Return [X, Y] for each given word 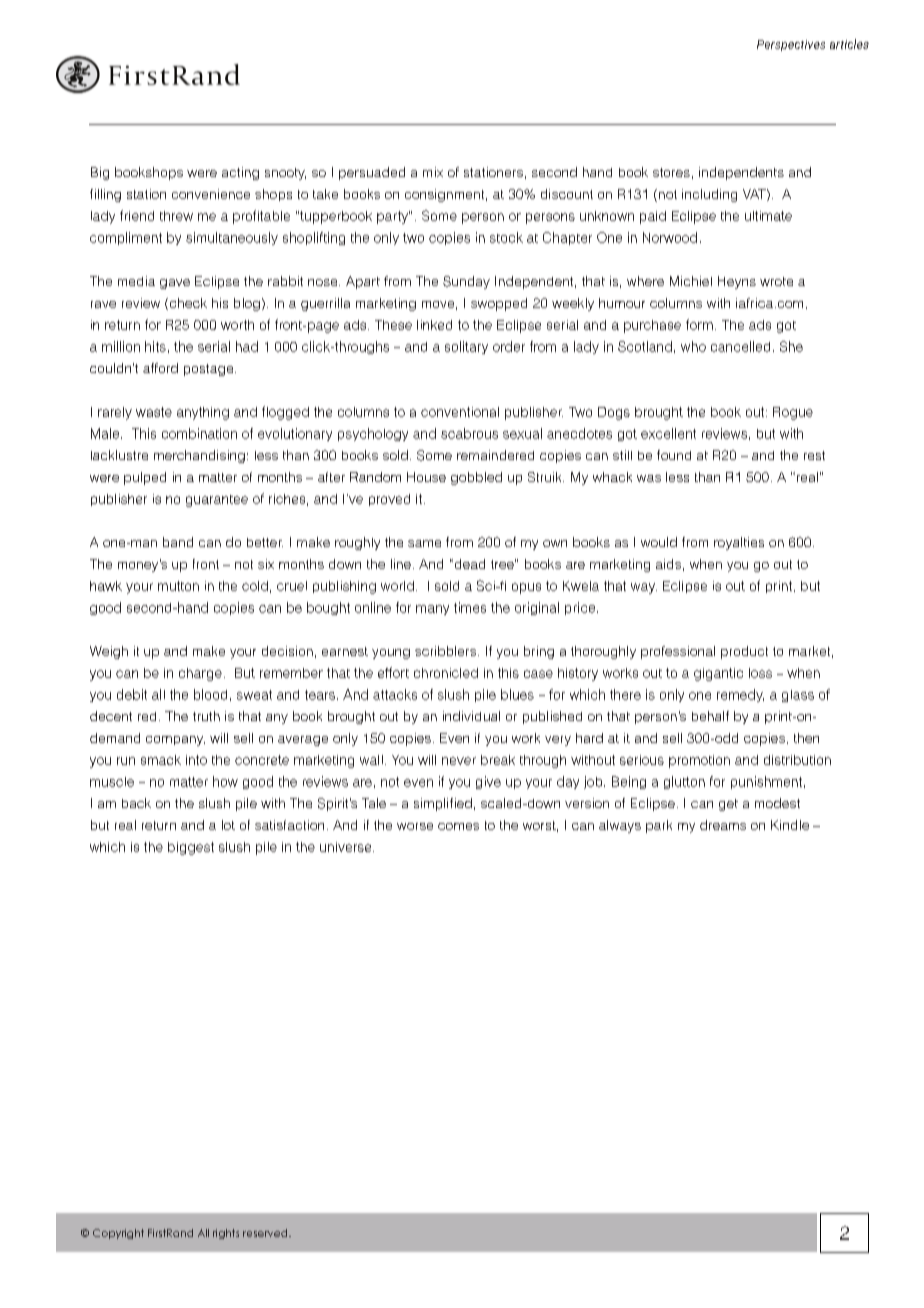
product [744, 652]
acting [240, 173]
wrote [776, 281]
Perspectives [791, 45]
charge [200, 674]
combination [199, 433]
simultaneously [232, 238]
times [470, 607]
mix [433, 172]
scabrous [469, 433]
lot [228, 825]
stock [506, 237]
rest [814, 455]
